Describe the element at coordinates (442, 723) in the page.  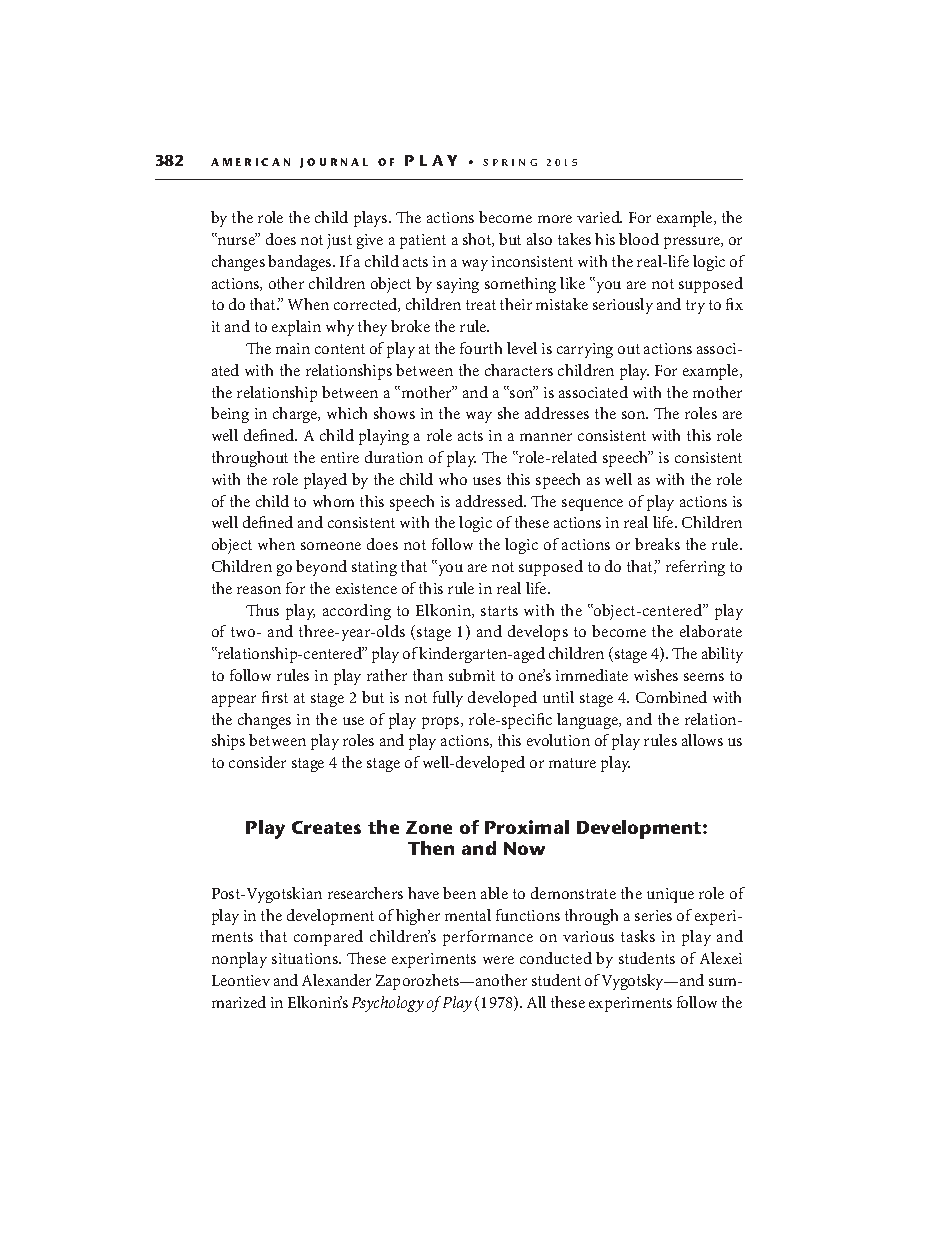
I see `props` at that location.
